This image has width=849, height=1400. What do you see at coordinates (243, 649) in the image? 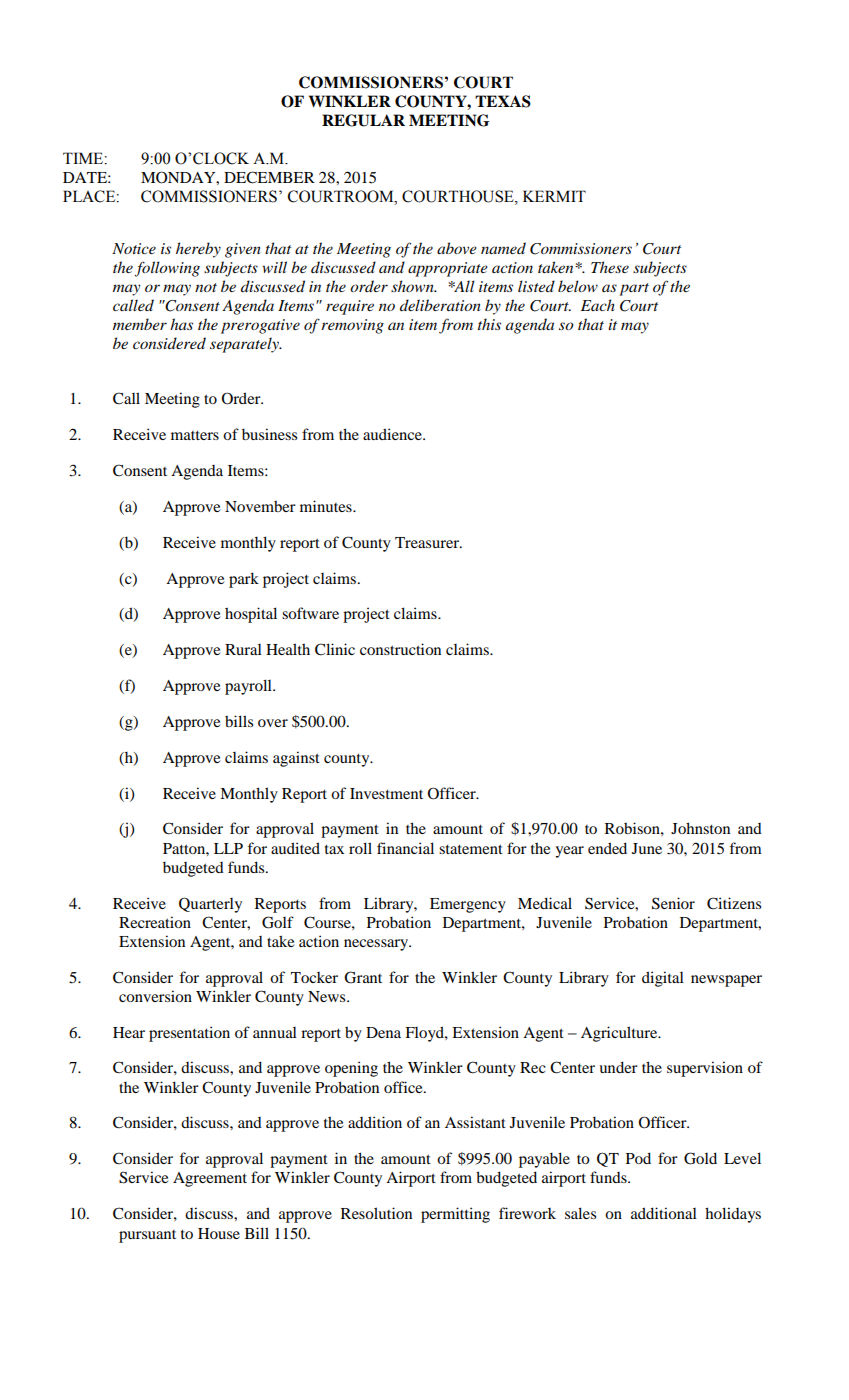
I see `Rural` at bounding box center [243, 649].
